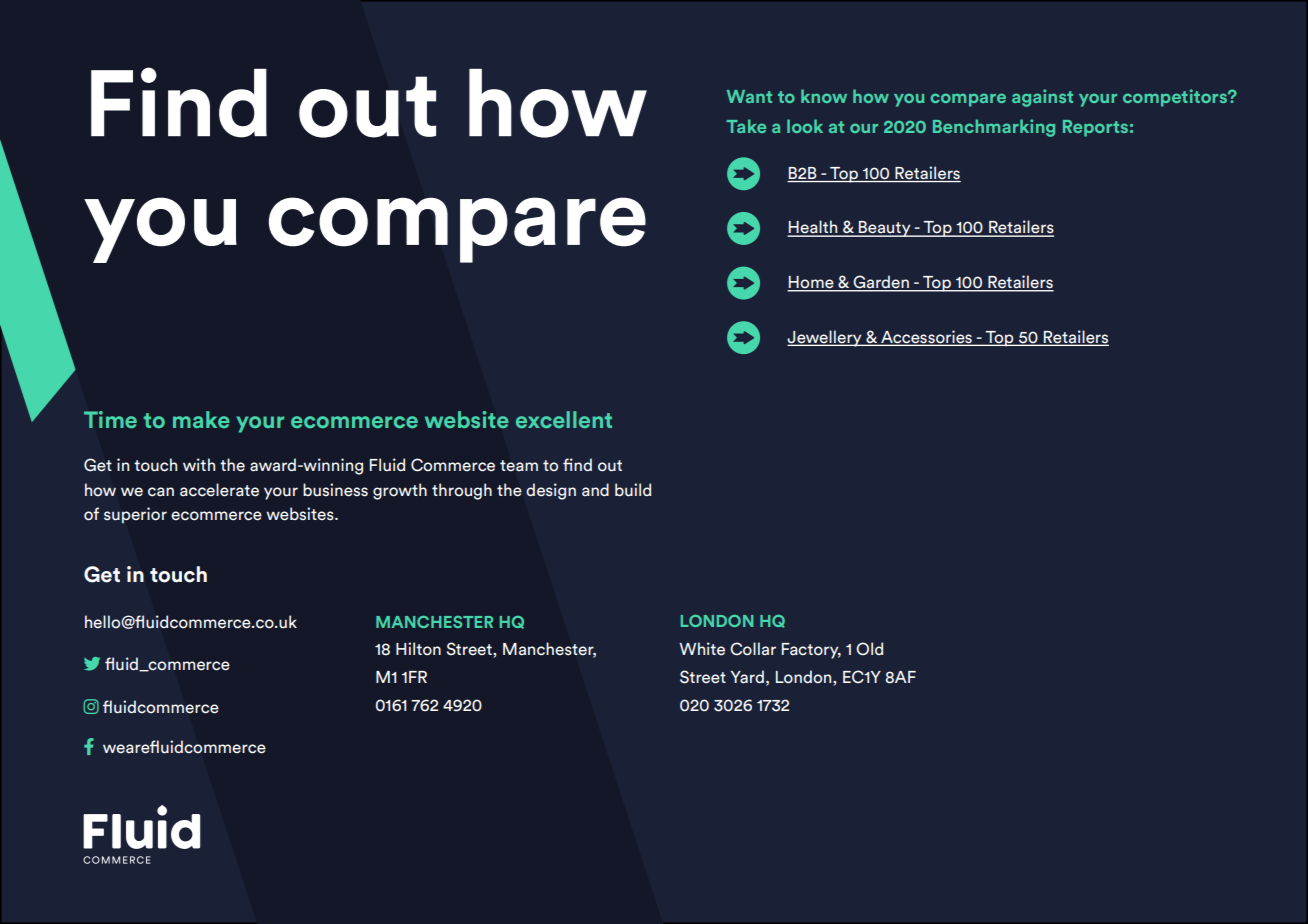 This image has height=924, width=1308. What do you see at coordinates (702, 649) in the image?
I see `White` at bounding box center [702, 649].
